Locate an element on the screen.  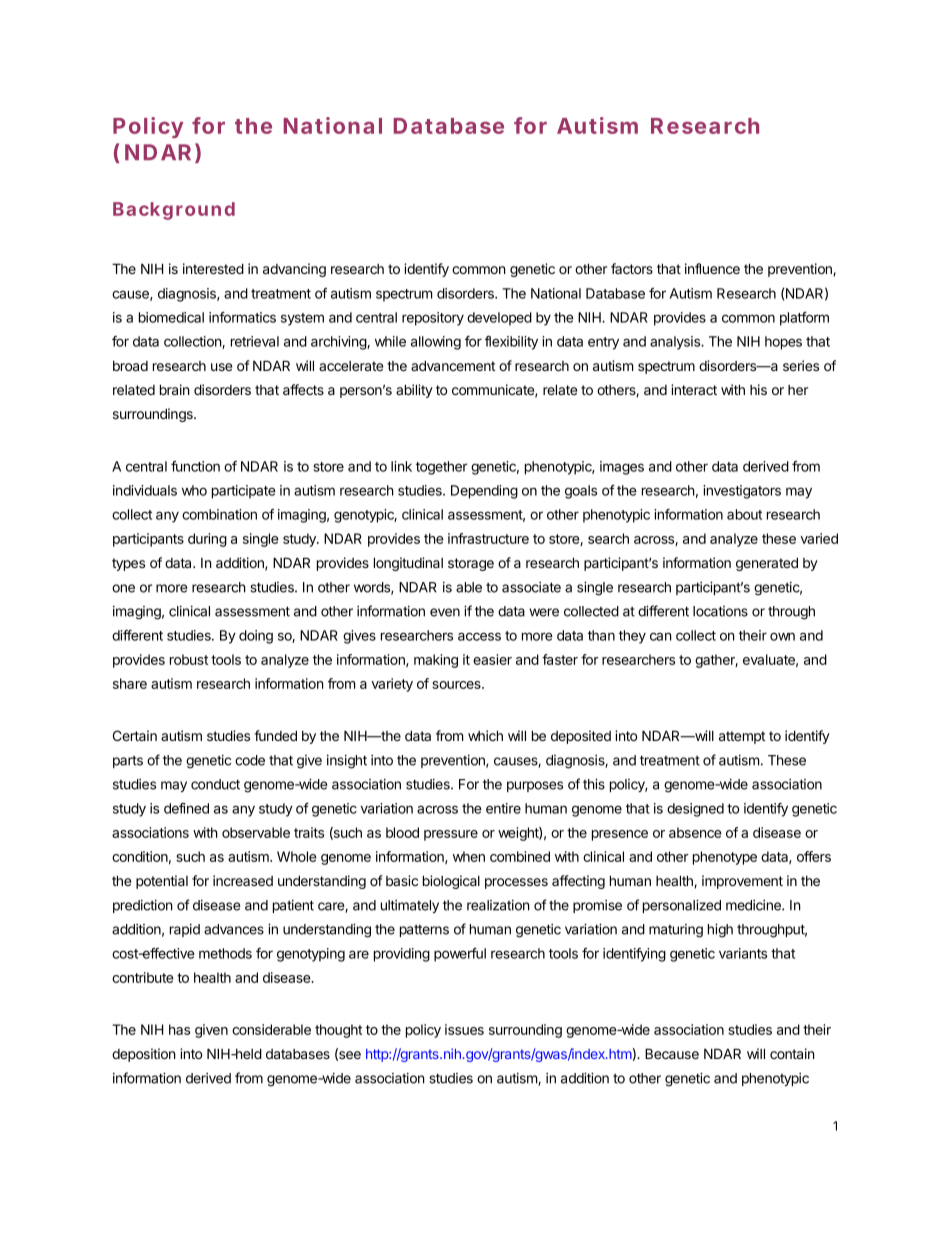
absence is located at coordinates (695, 832).
